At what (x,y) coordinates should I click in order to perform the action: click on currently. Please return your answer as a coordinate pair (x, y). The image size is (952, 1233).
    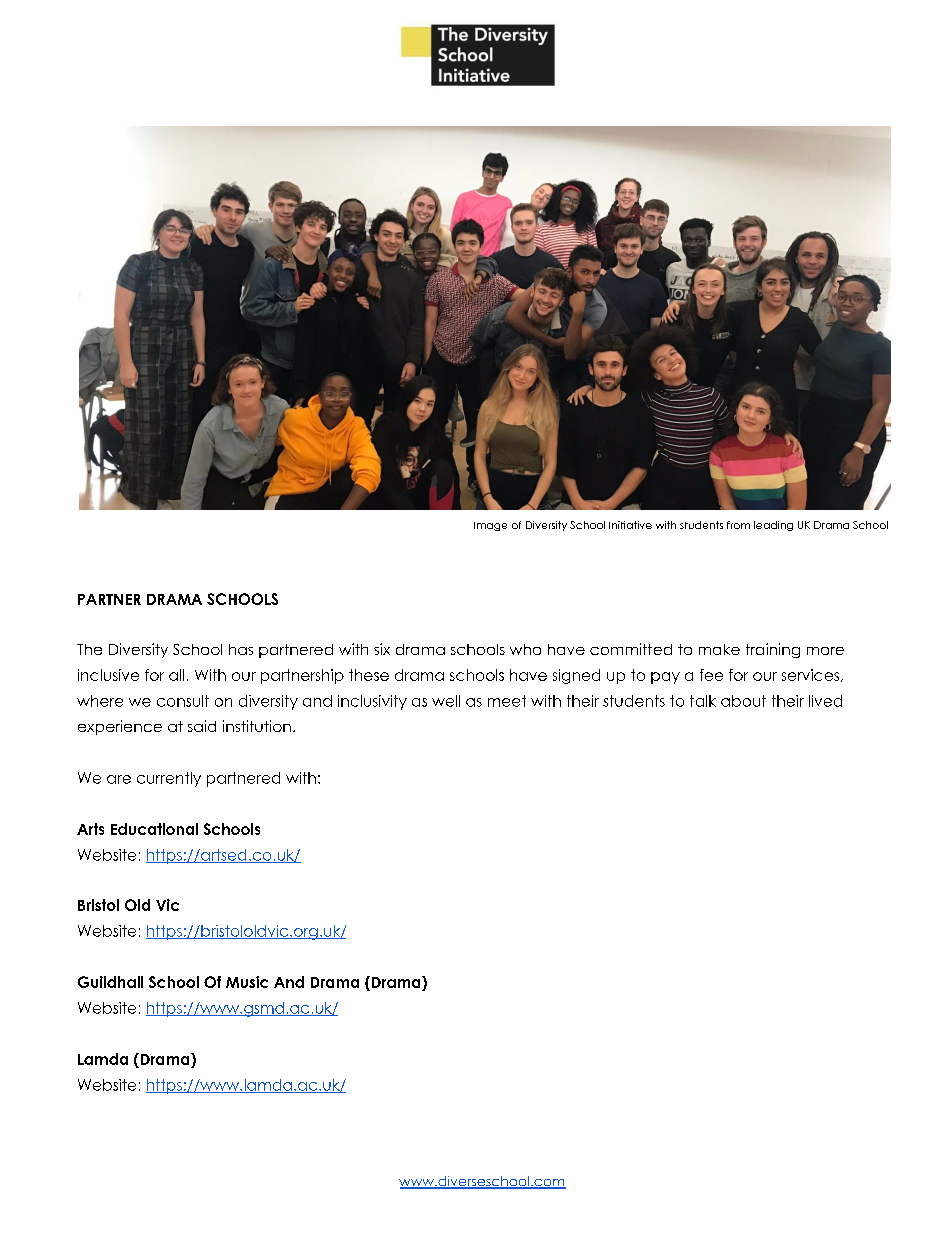
    Looking at the image, I should click on (169, 779).
